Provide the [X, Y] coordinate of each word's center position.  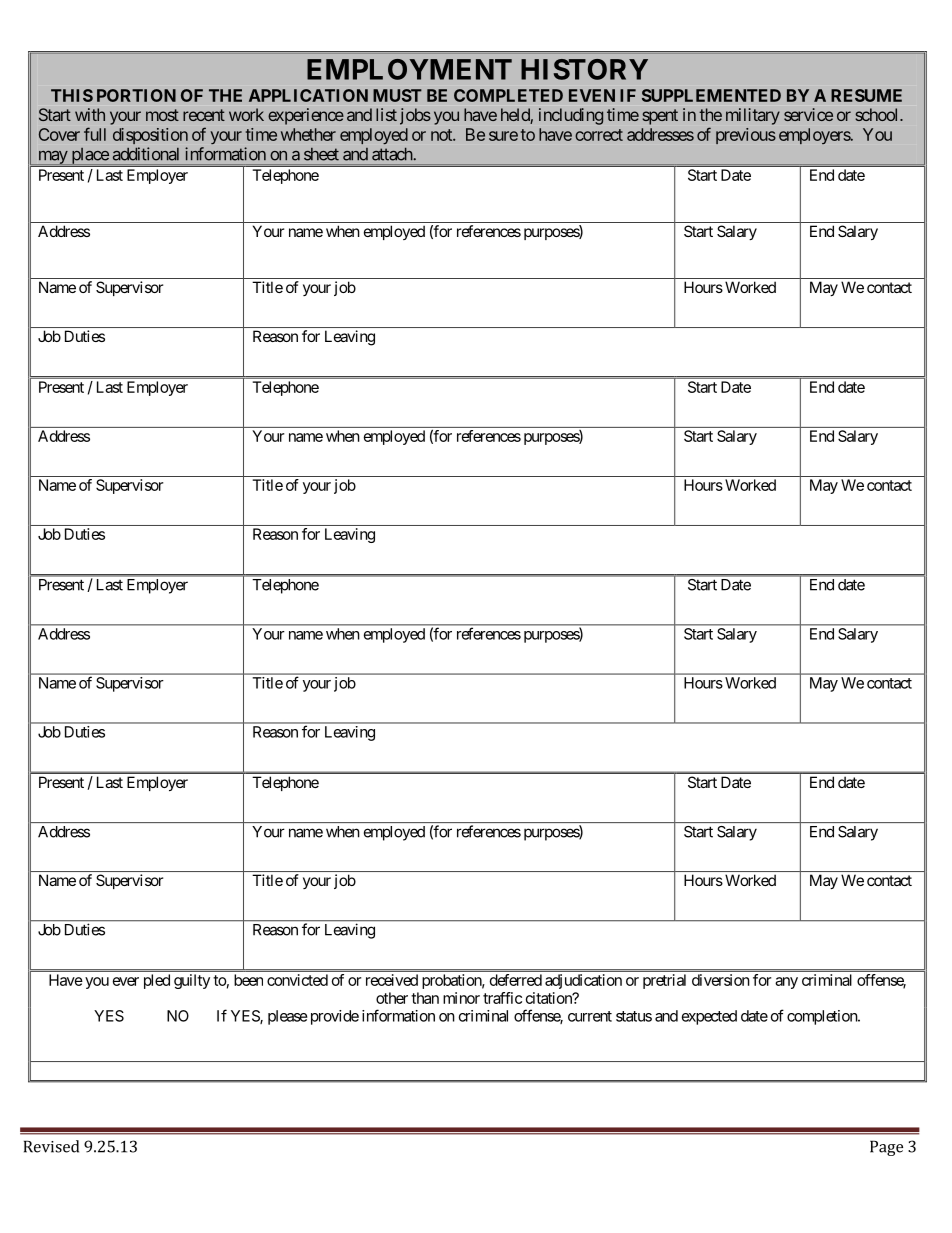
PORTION [136, 95]
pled [157, 981]
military [753, 116]
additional [146, 154]
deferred [516, 980]
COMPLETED [508, 95]
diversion [721, 980]
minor [461, 998]
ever [126, 981]
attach [393, 154]
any [786, 983]
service [808, 114]
